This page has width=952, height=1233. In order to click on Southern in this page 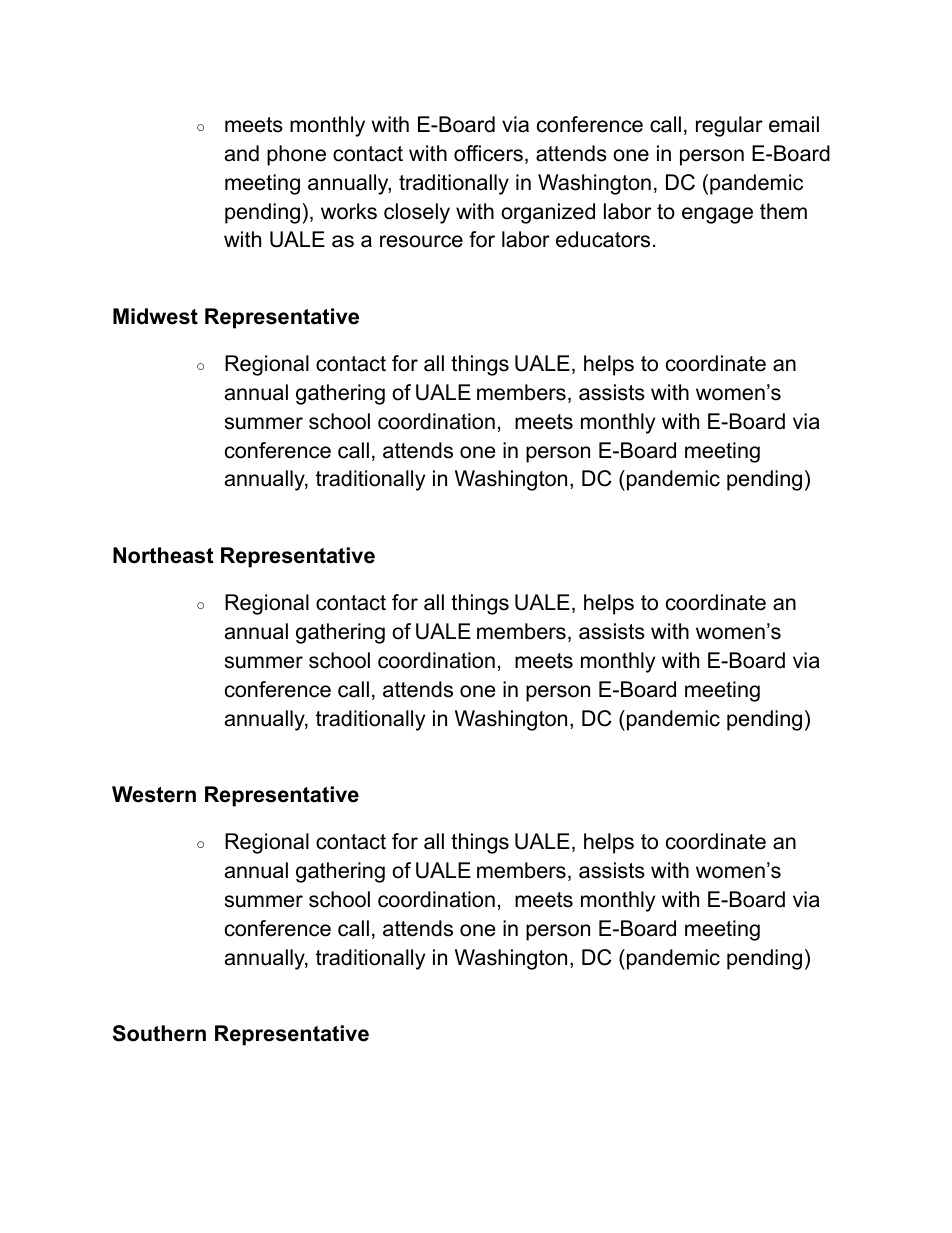, I will do `click(159, 1033)`.
